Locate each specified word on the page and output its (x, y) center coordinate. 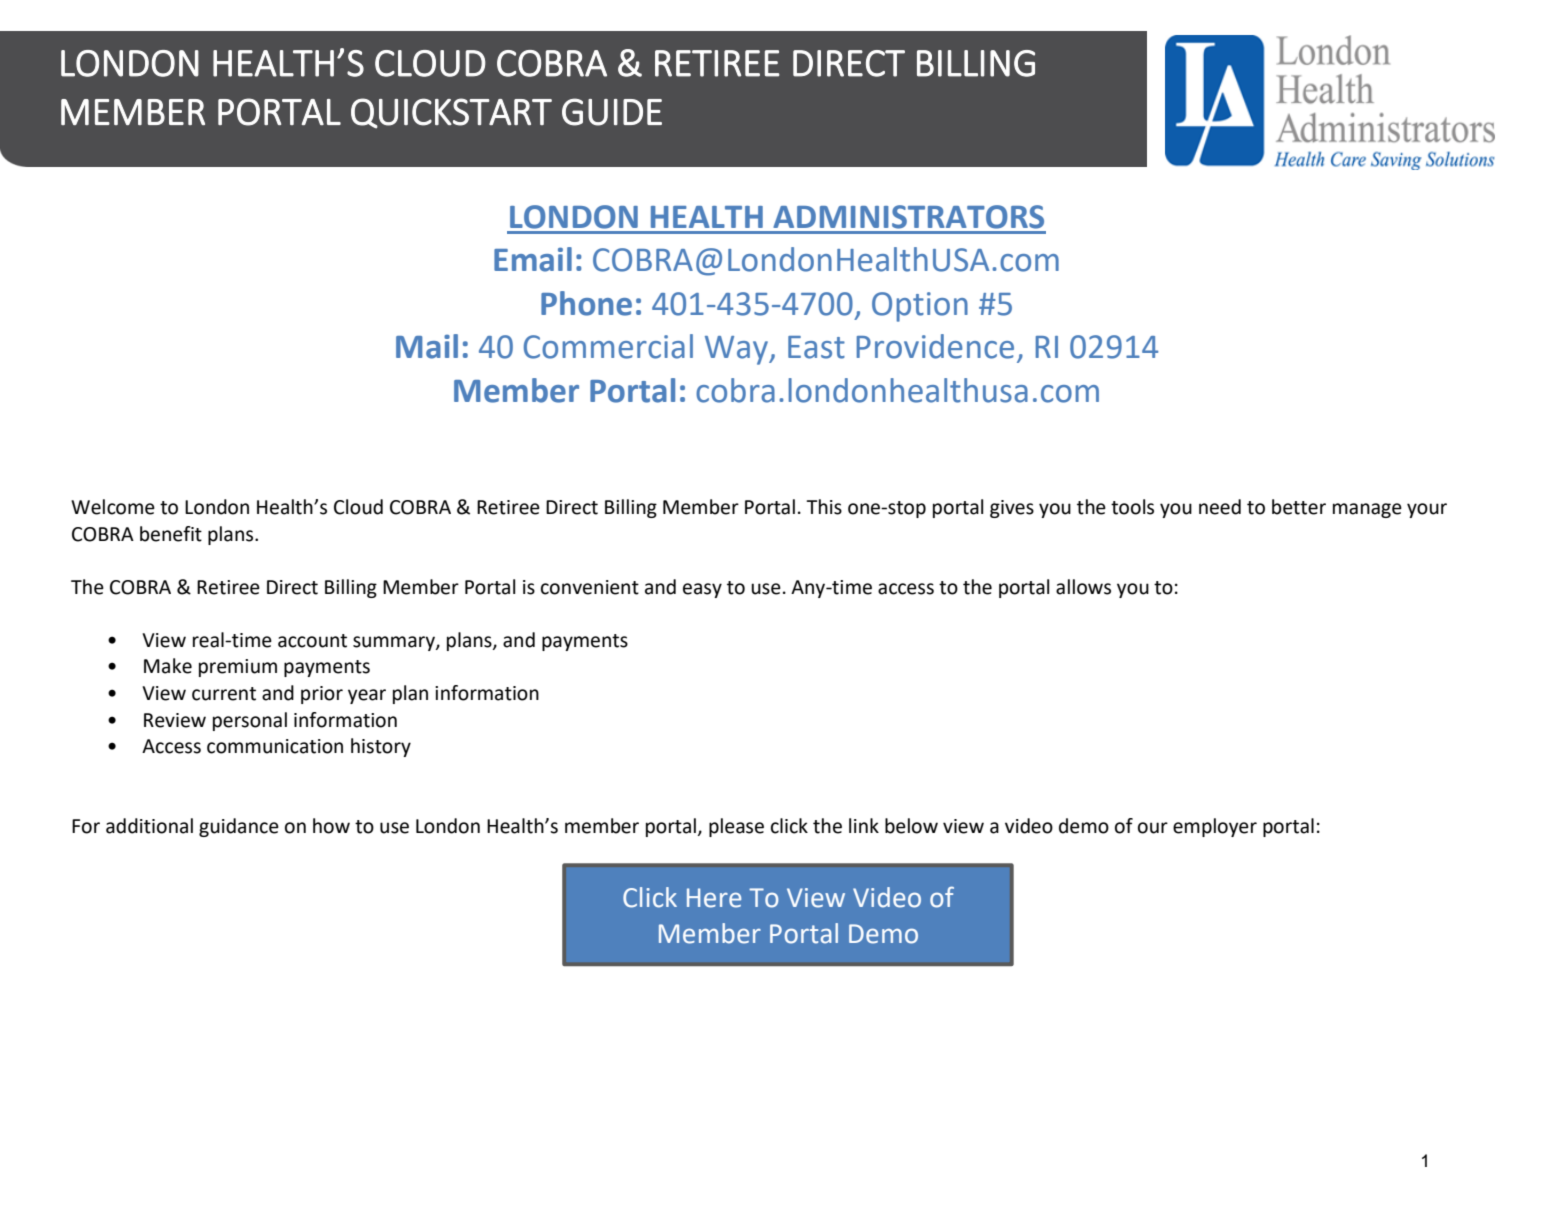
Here (714, 898)
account (312, 641)
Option (920, 307)
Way (737, 350)
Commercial (608, 346)
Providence (935, 346)
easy (702, 590)
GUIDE (612, 112)
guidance (239, 827)
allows (1083, 587)
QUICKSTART (451, 113)
